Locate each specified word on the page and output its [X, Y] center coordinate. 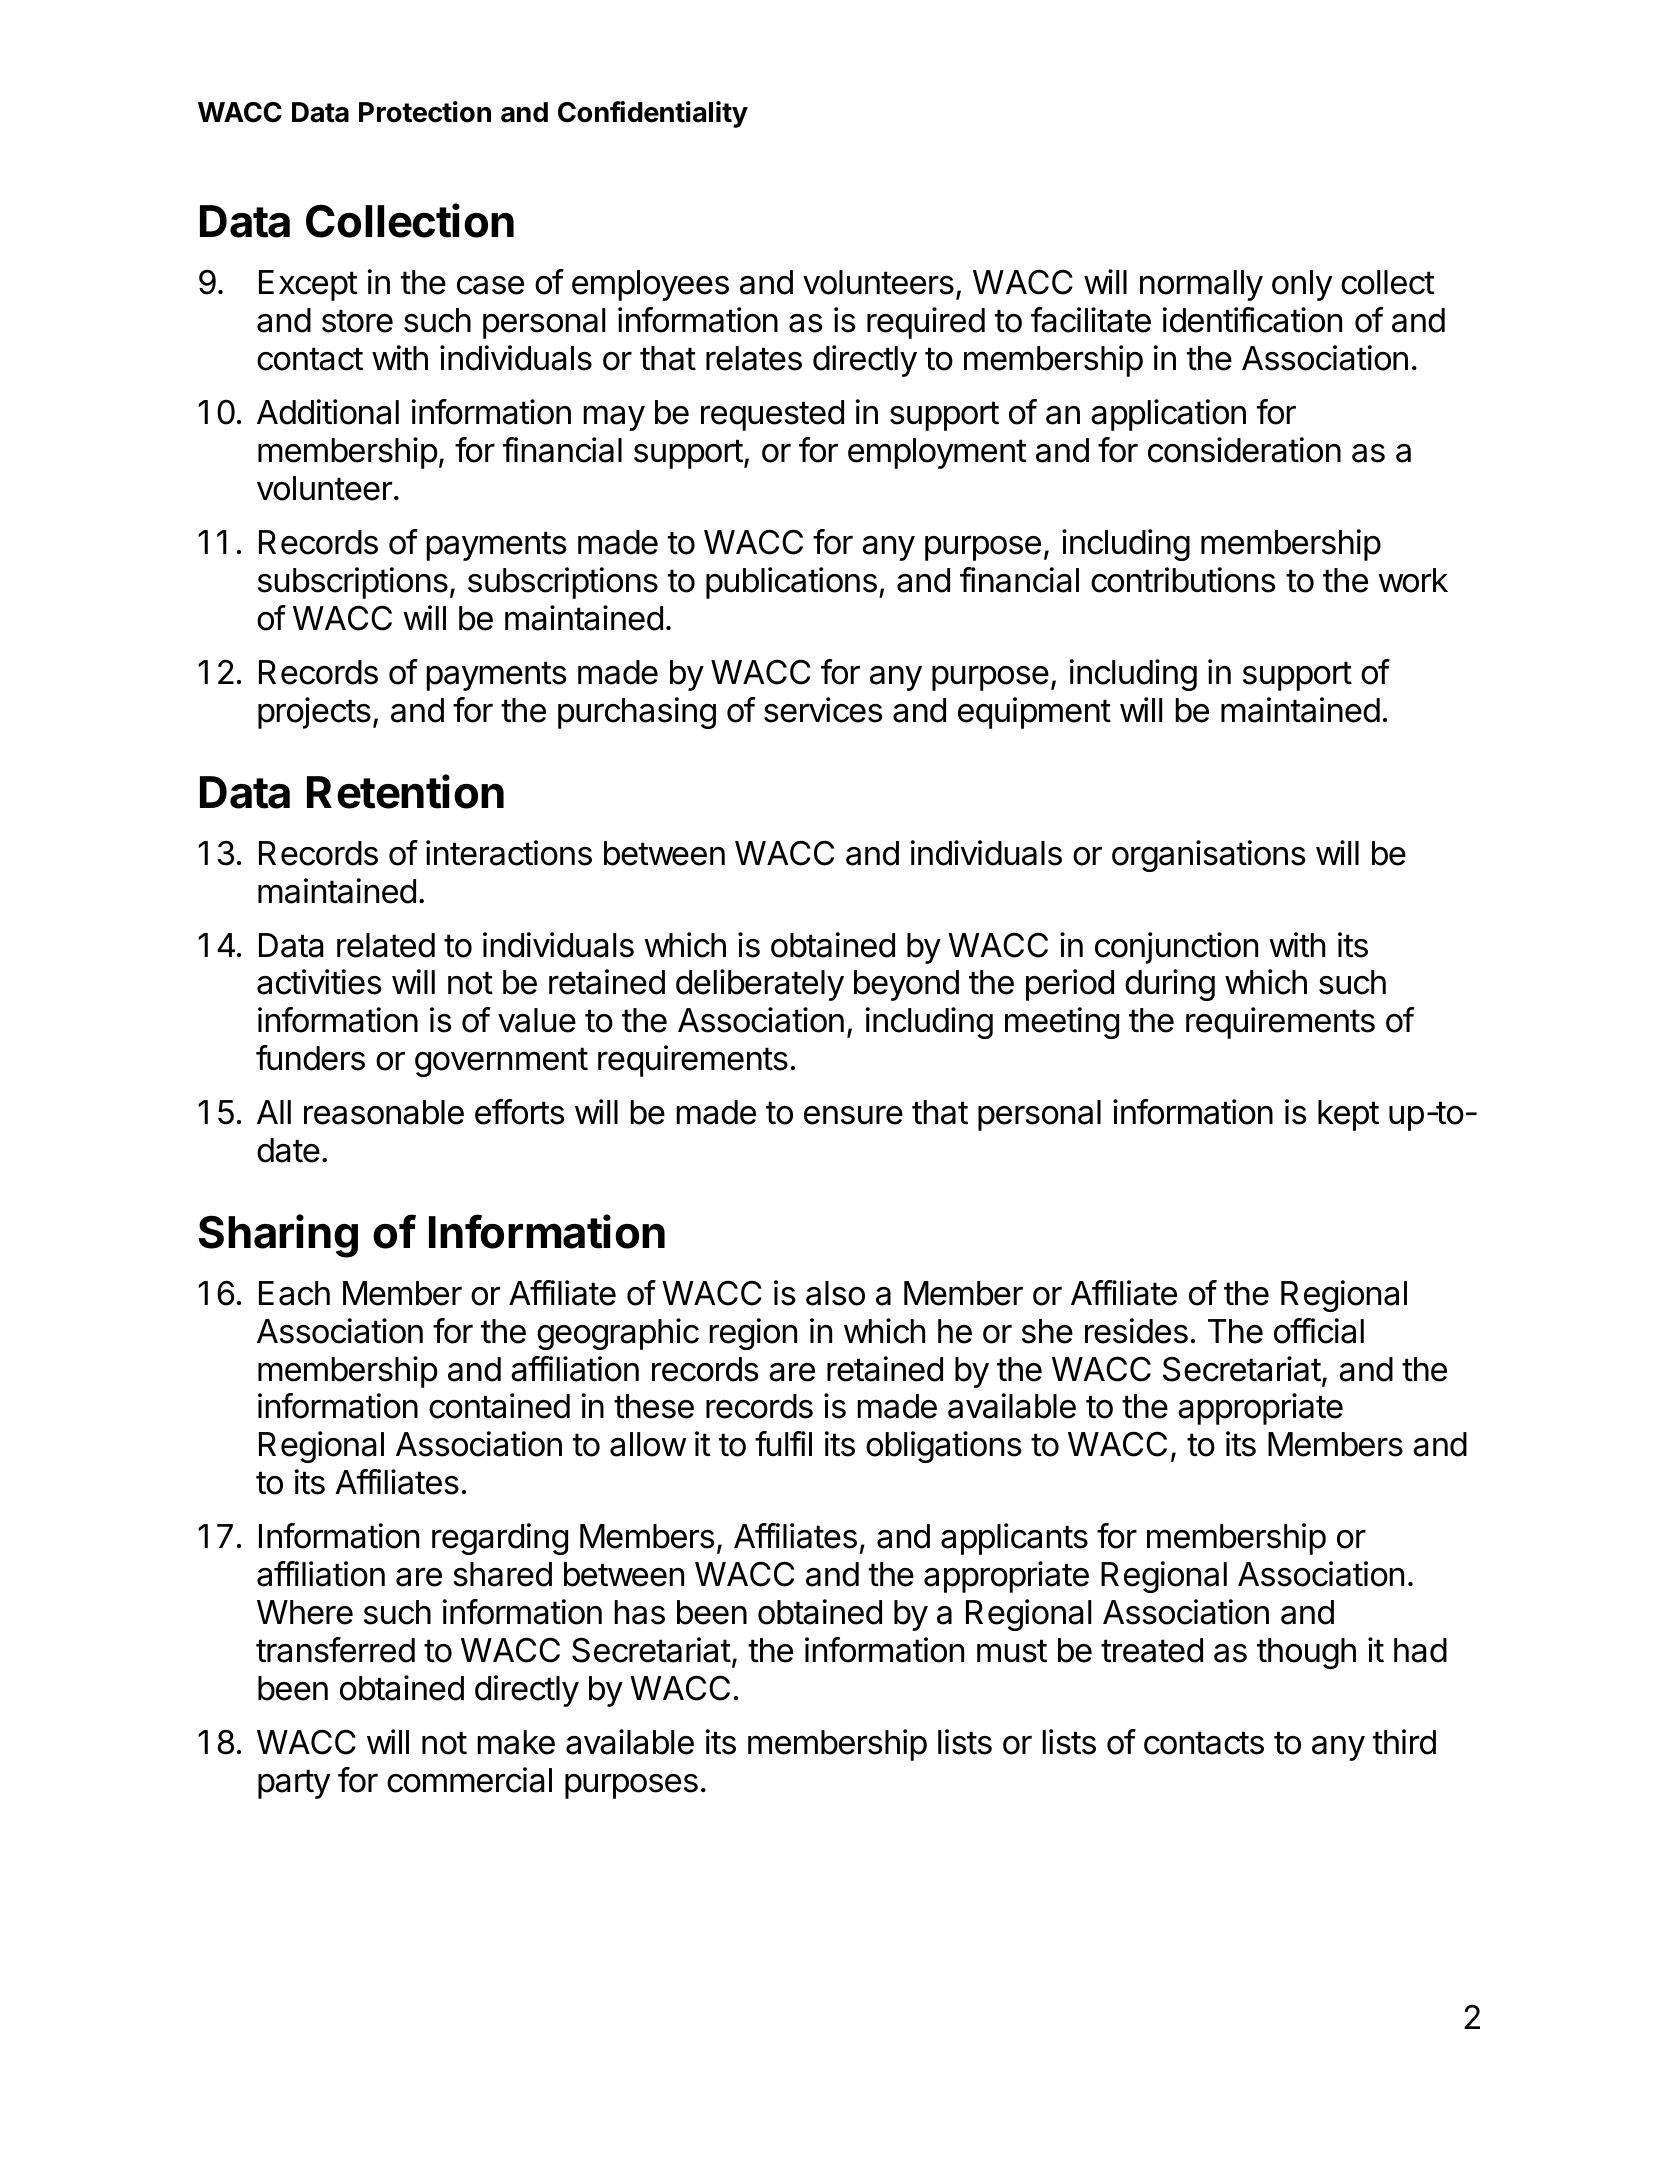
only [1302, 285]
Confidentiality [653, 114]
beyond [906, 985]
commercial [469, 1780]
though [1306, 1653]
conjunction [1176, 948]
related [386, 945]
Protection [425, 112]
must [1012, 1651]
